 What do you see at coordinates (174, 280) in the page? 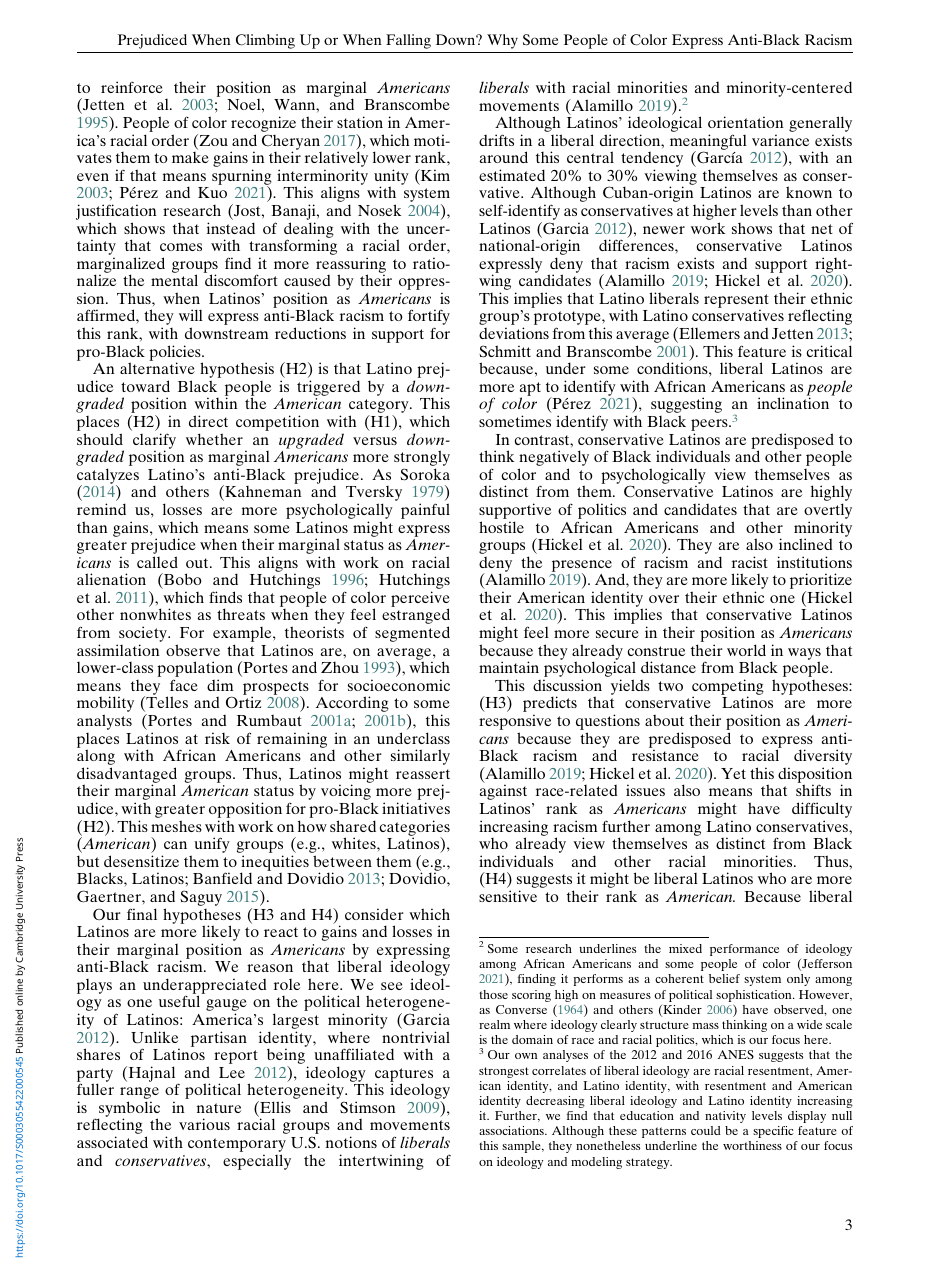
I see `mental` at bounding box center [174, 280].
